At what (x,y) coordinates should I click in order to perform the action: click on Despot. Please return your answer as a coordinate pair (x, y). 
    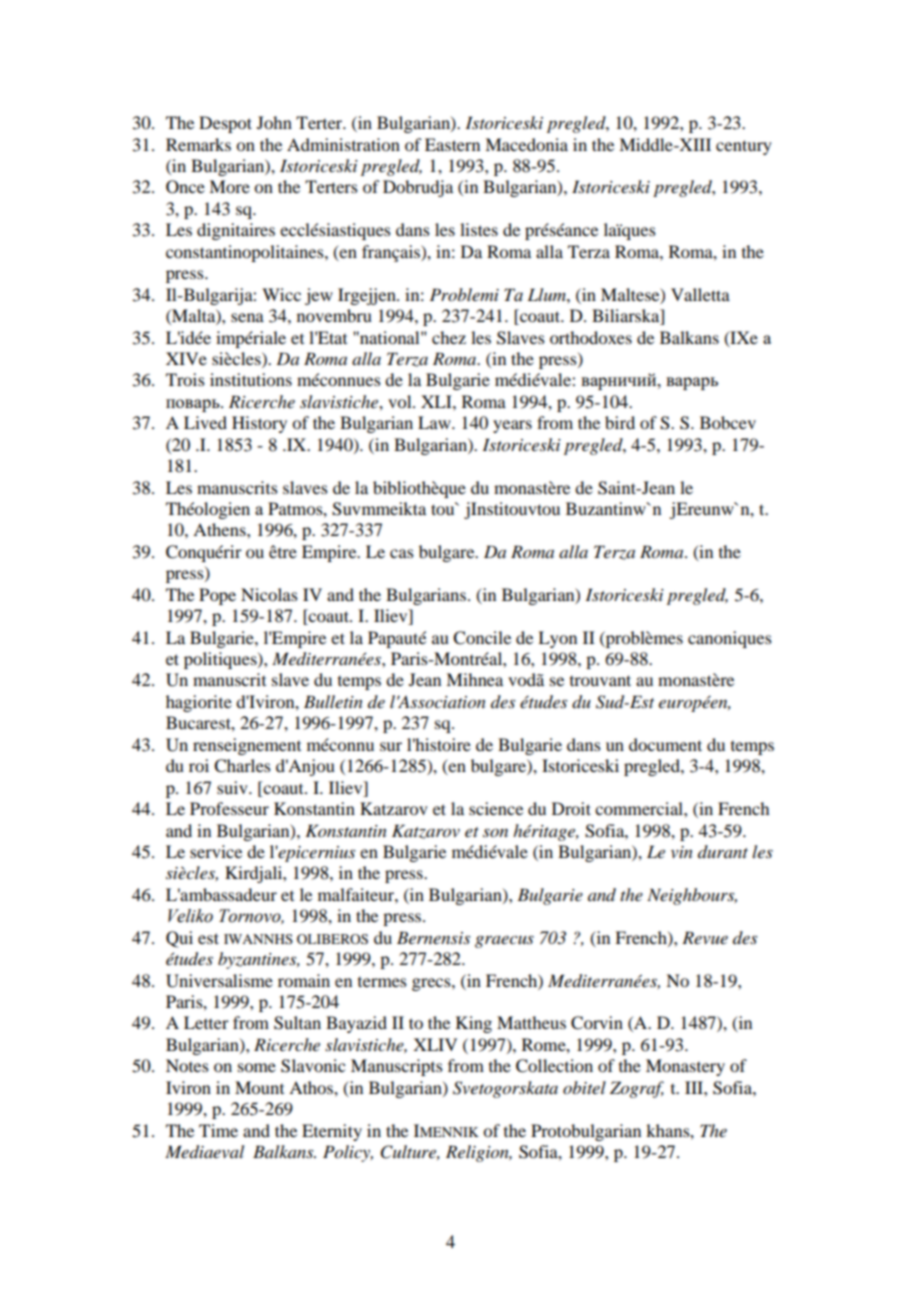
    Looking at the image, I should click on (225, 124).
